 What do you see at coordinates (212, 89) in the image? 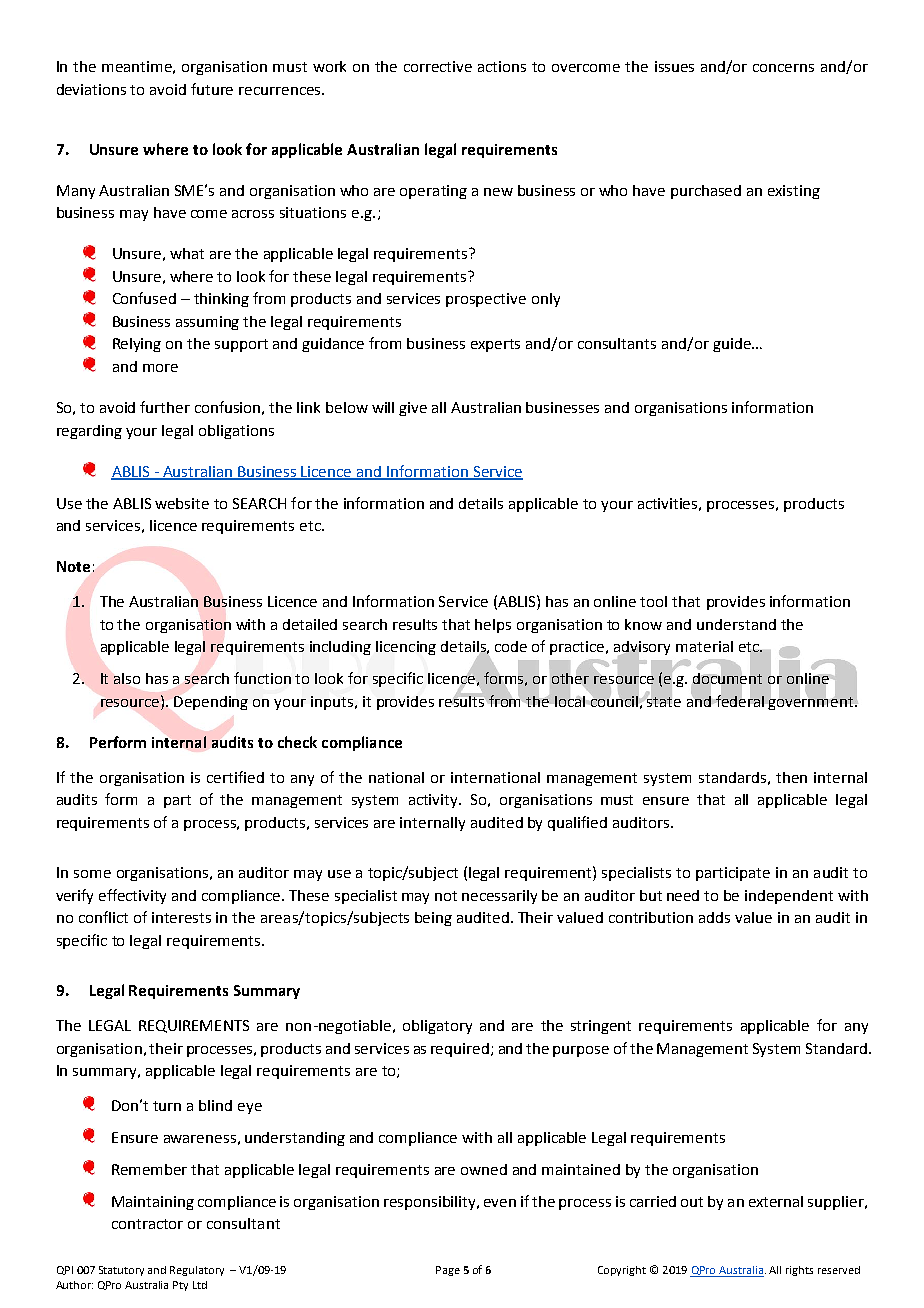
I see `future` at bounding box center [212, 89].
